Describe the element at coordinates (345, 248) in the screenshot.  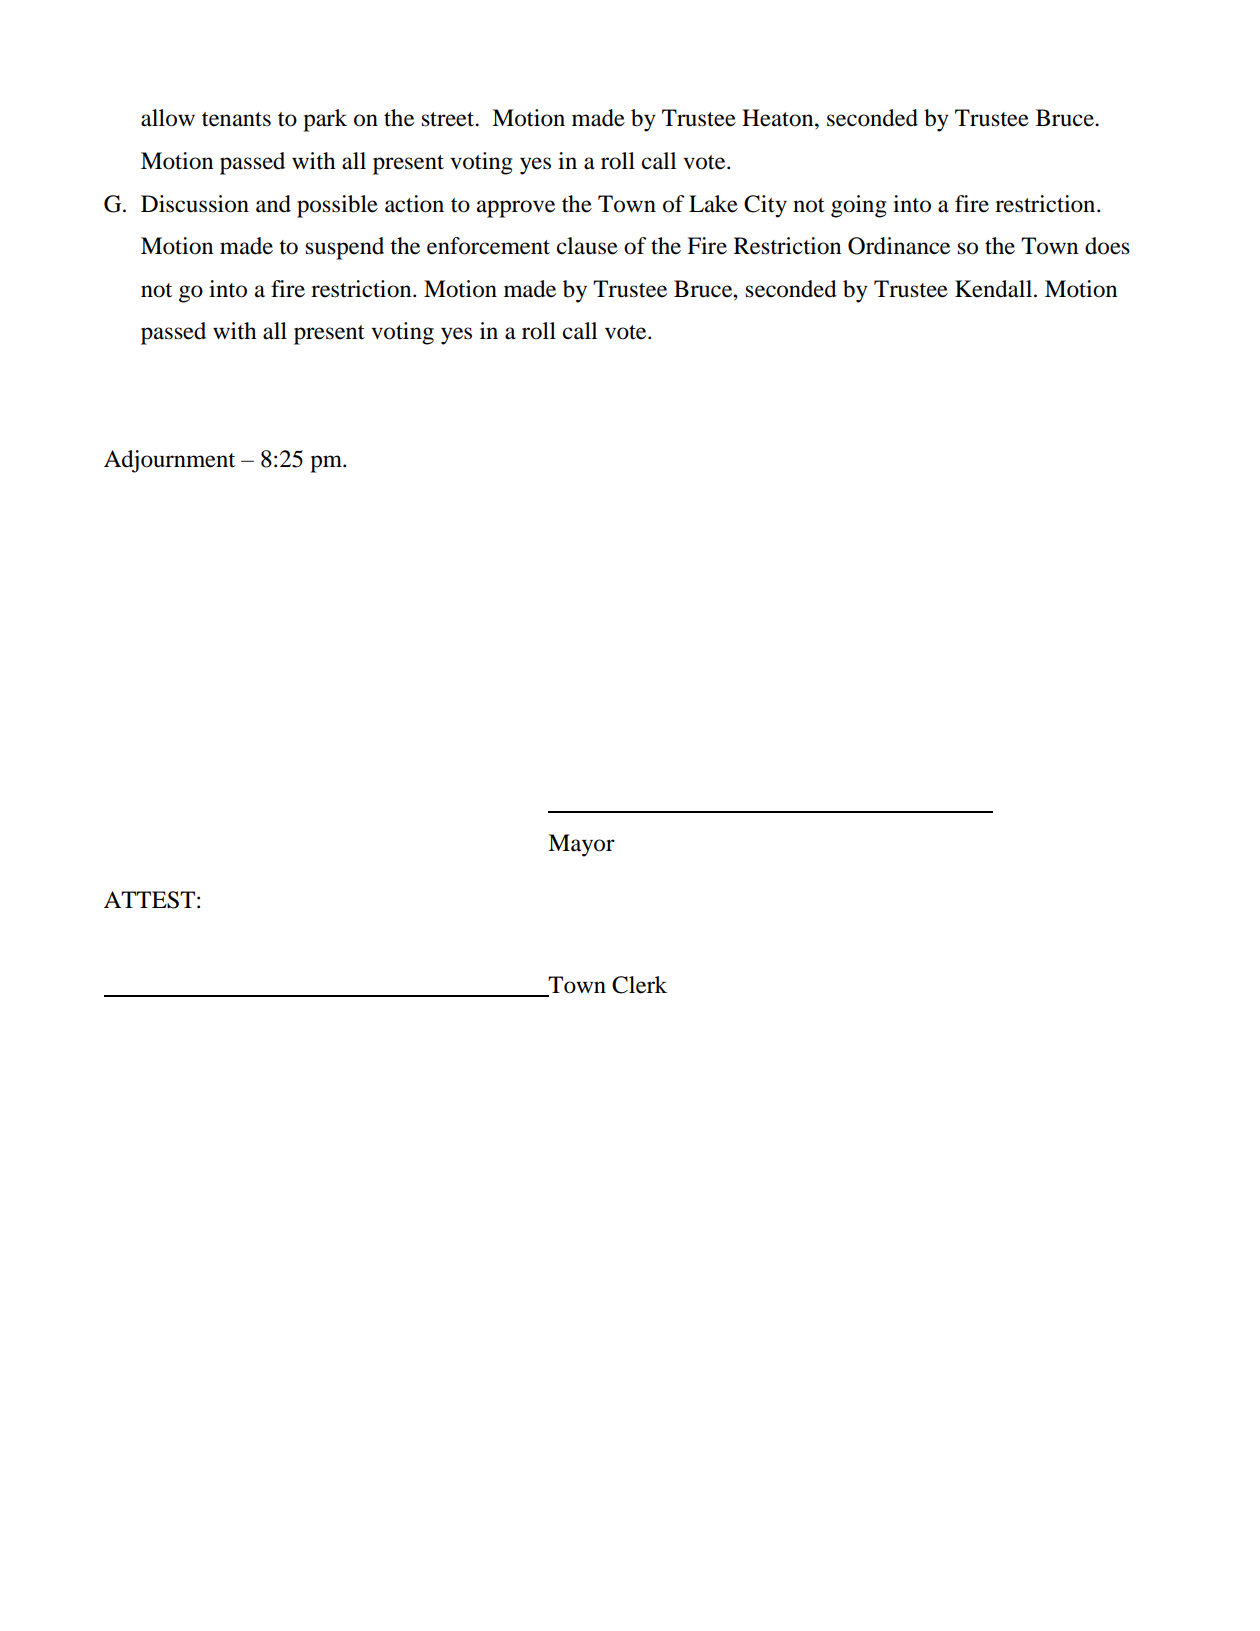
I see `suspend` at that location.
